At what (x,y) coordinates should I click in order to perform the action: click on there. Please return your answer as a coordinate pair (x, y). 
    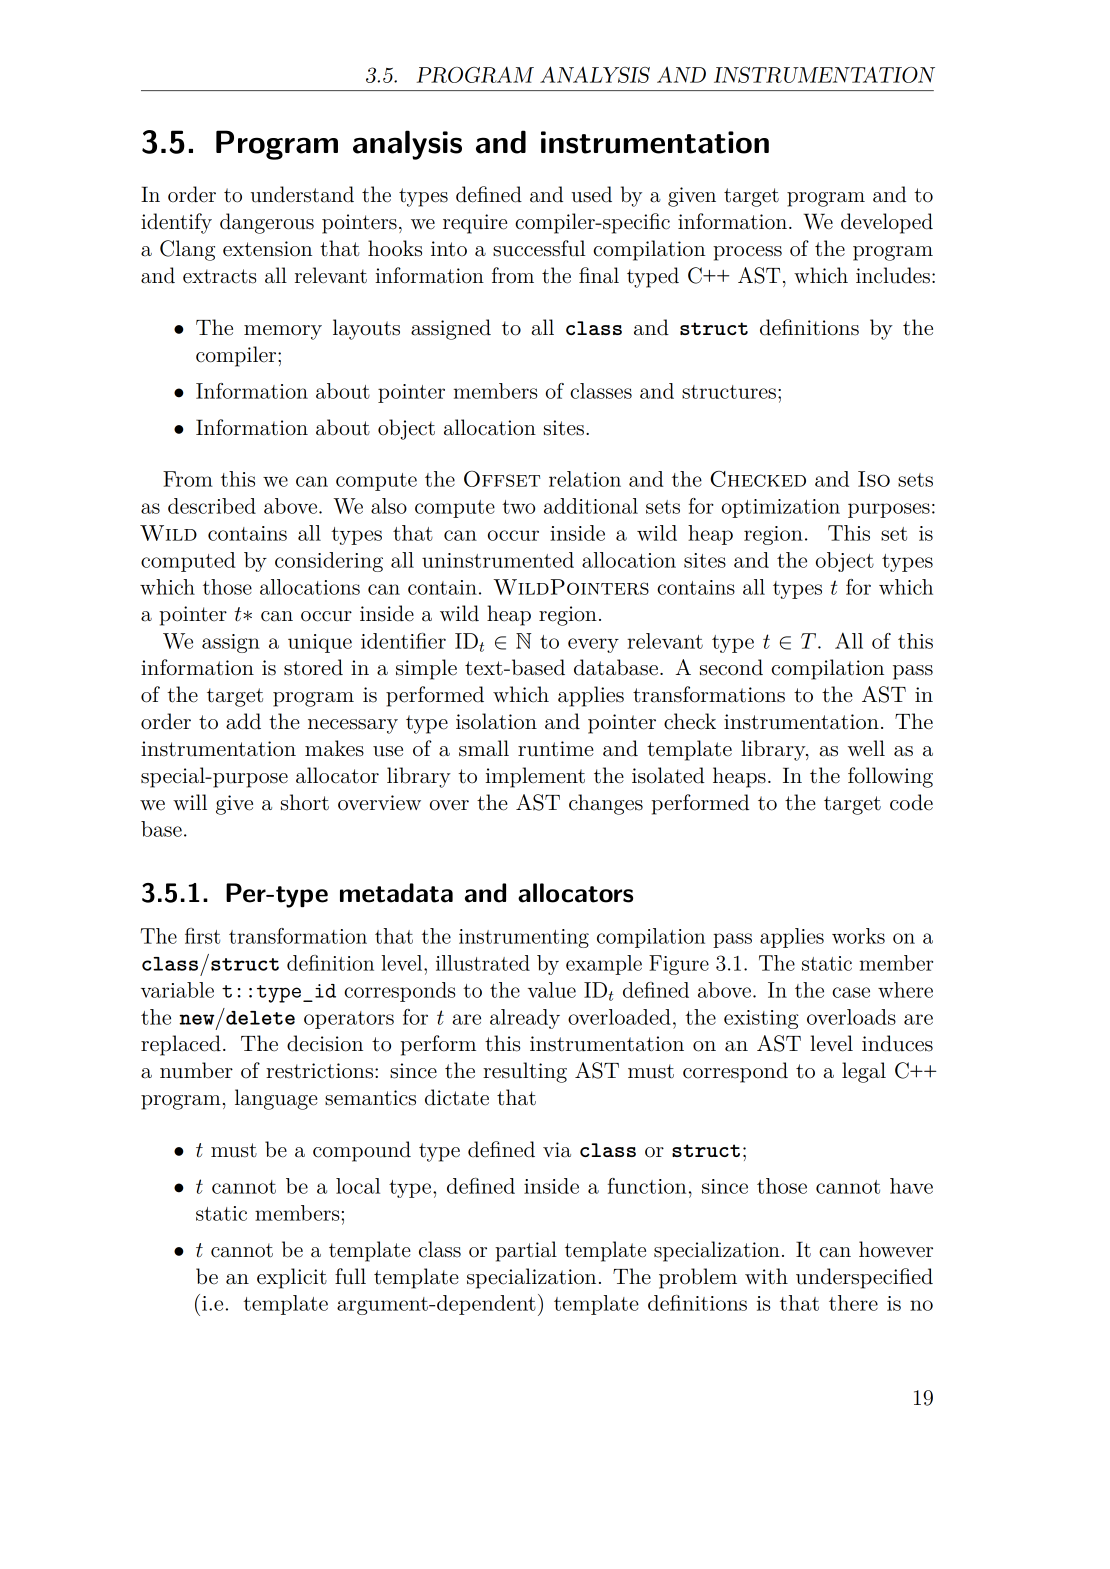
    Looking at the image, I should click on (853, 1303).
